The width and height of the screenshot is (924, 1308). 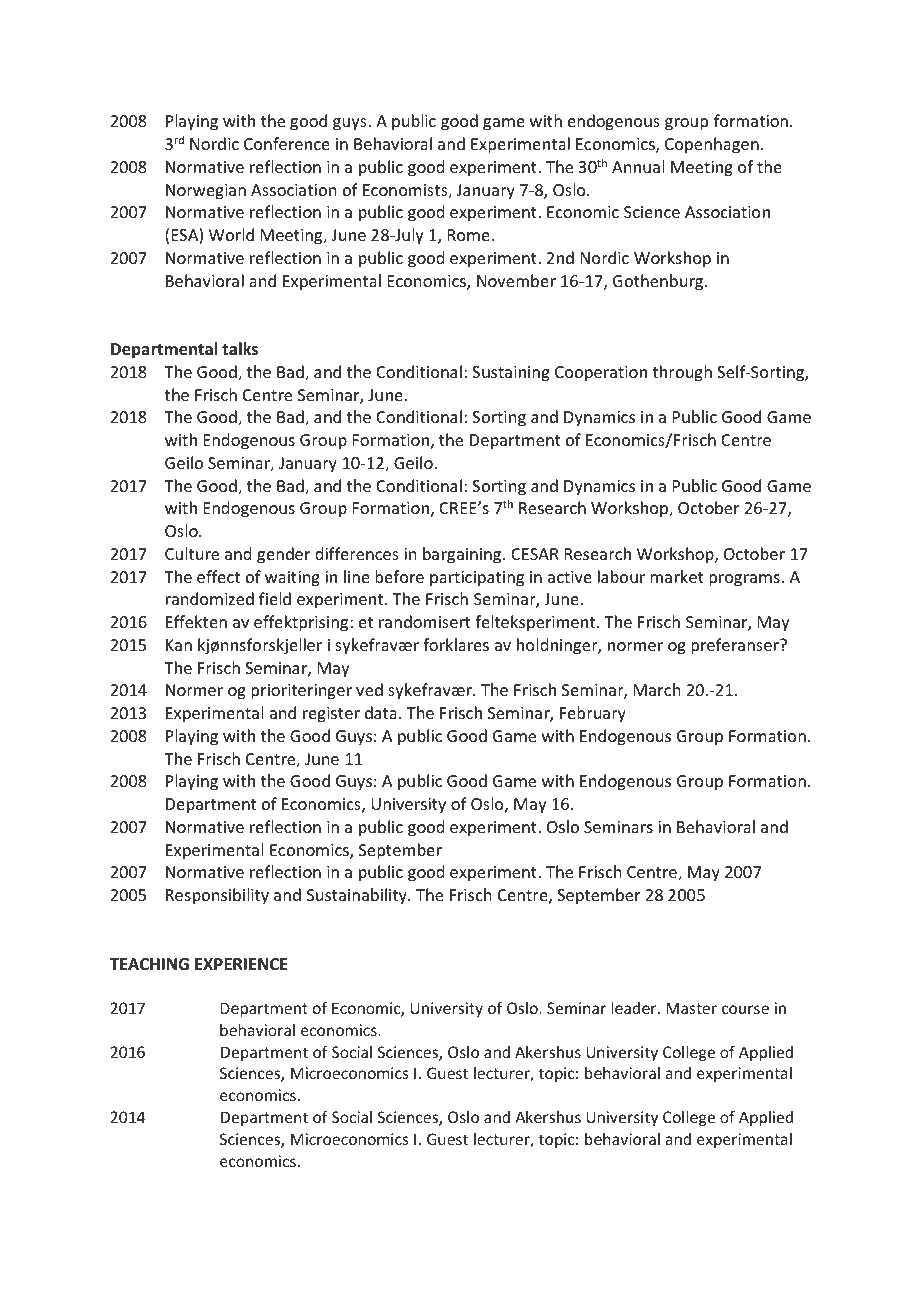 I want to click on Sustaining, so click(x=511, y=374).
